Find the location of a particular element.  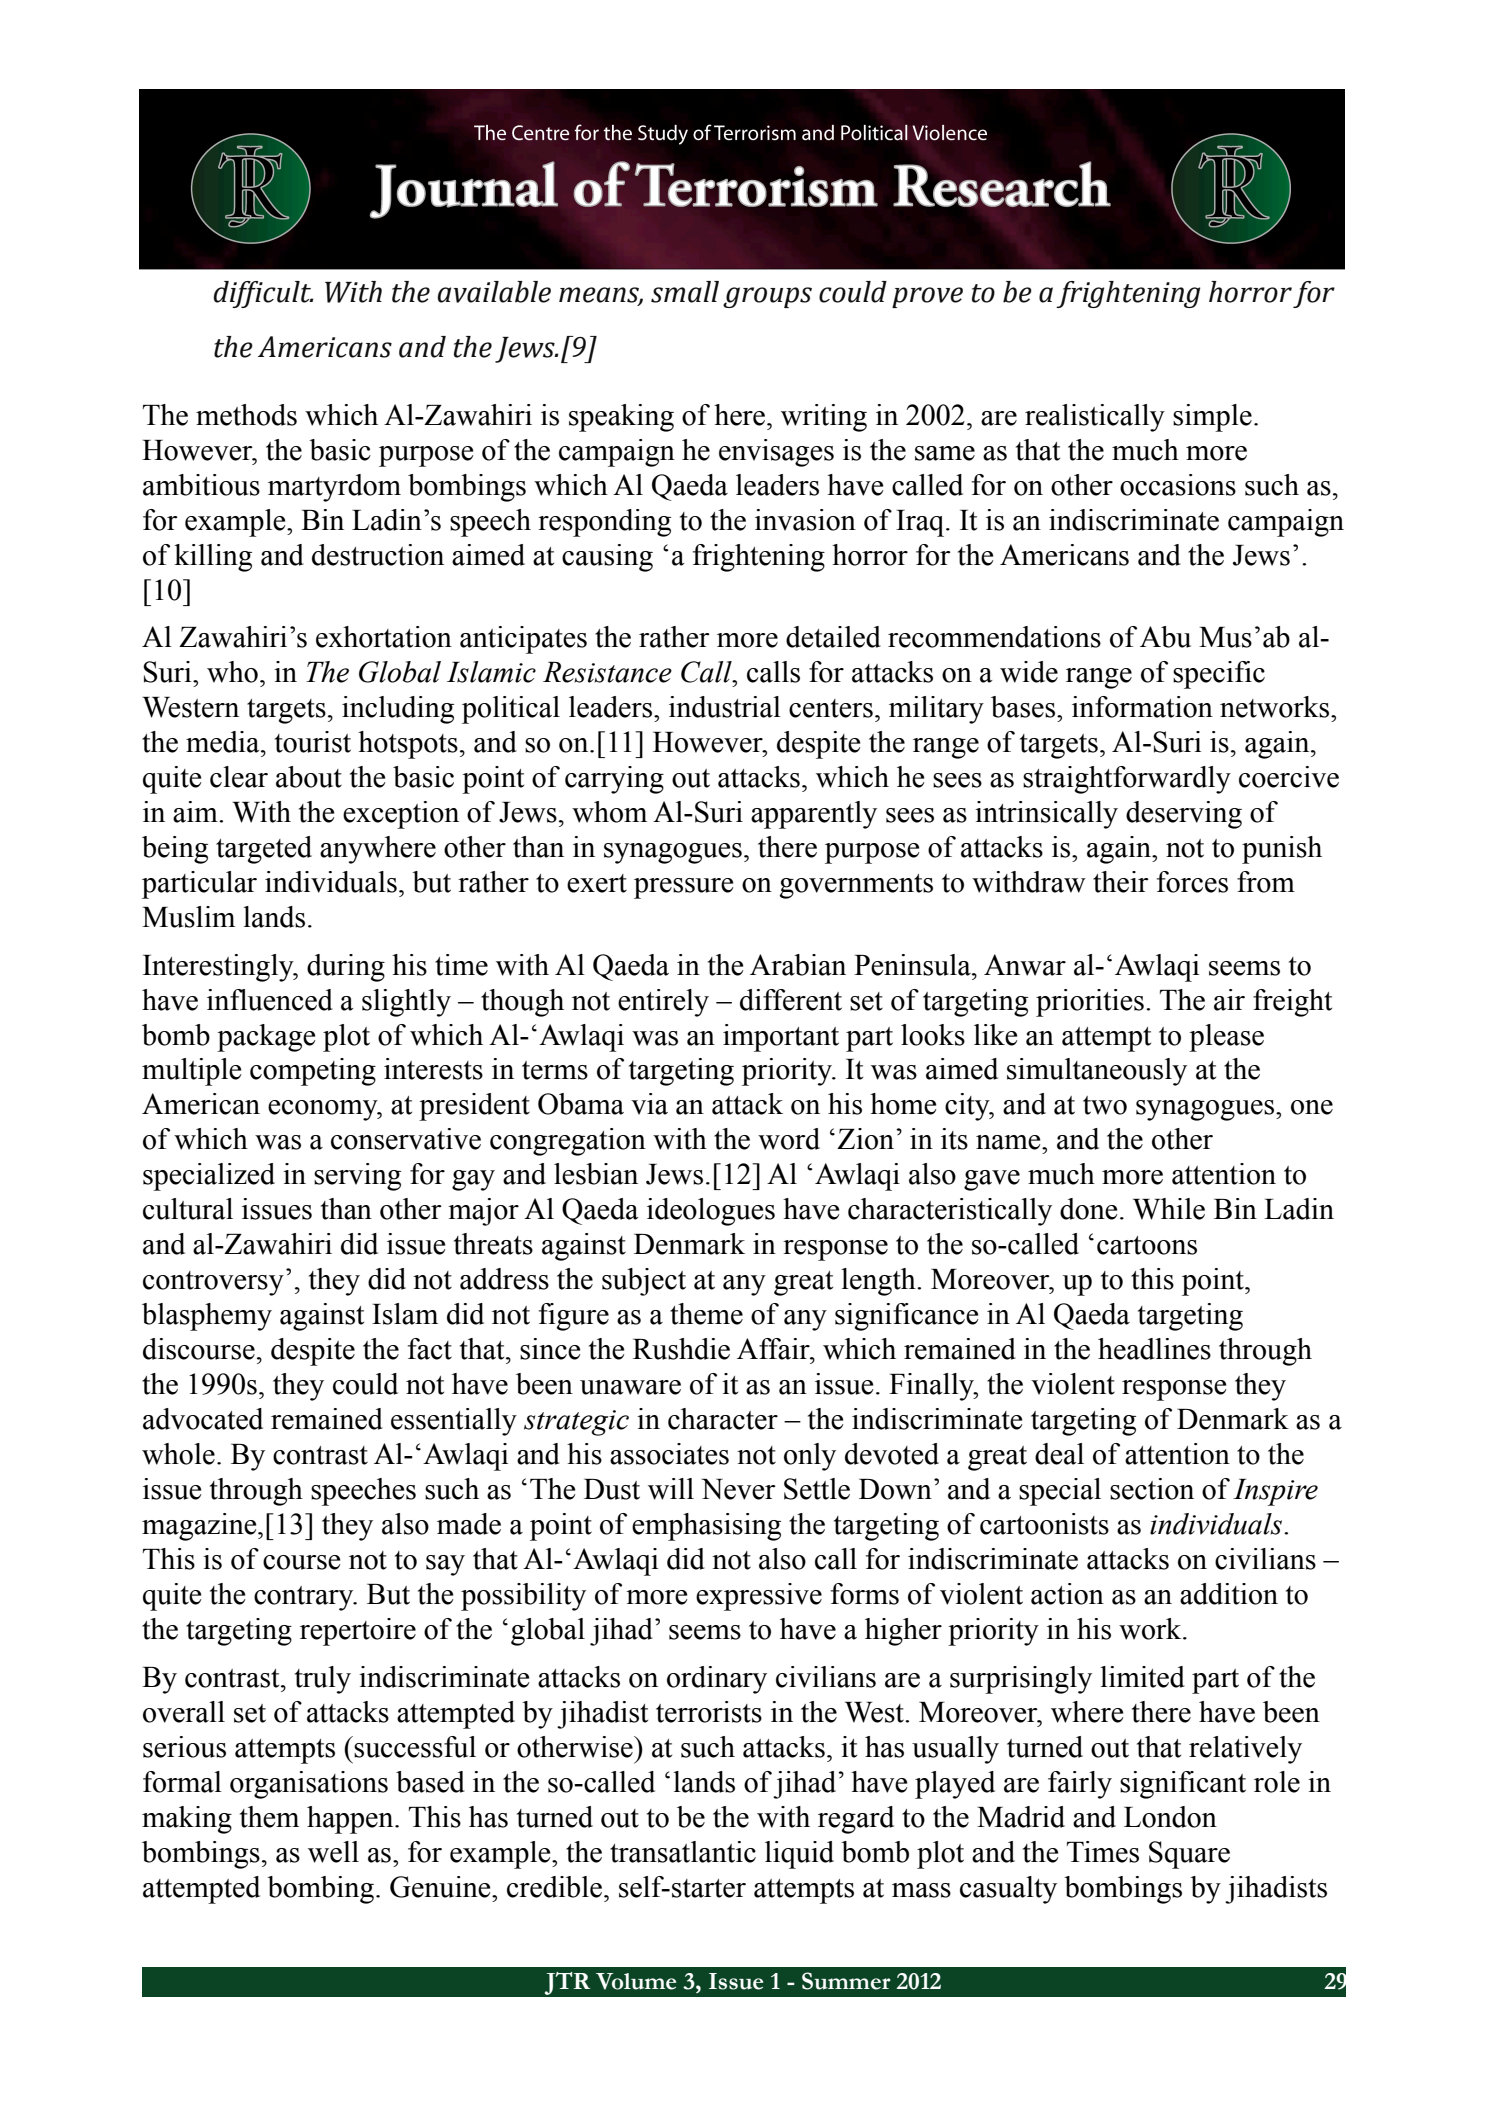

ordinary is located at coordinates (717, 1680).
